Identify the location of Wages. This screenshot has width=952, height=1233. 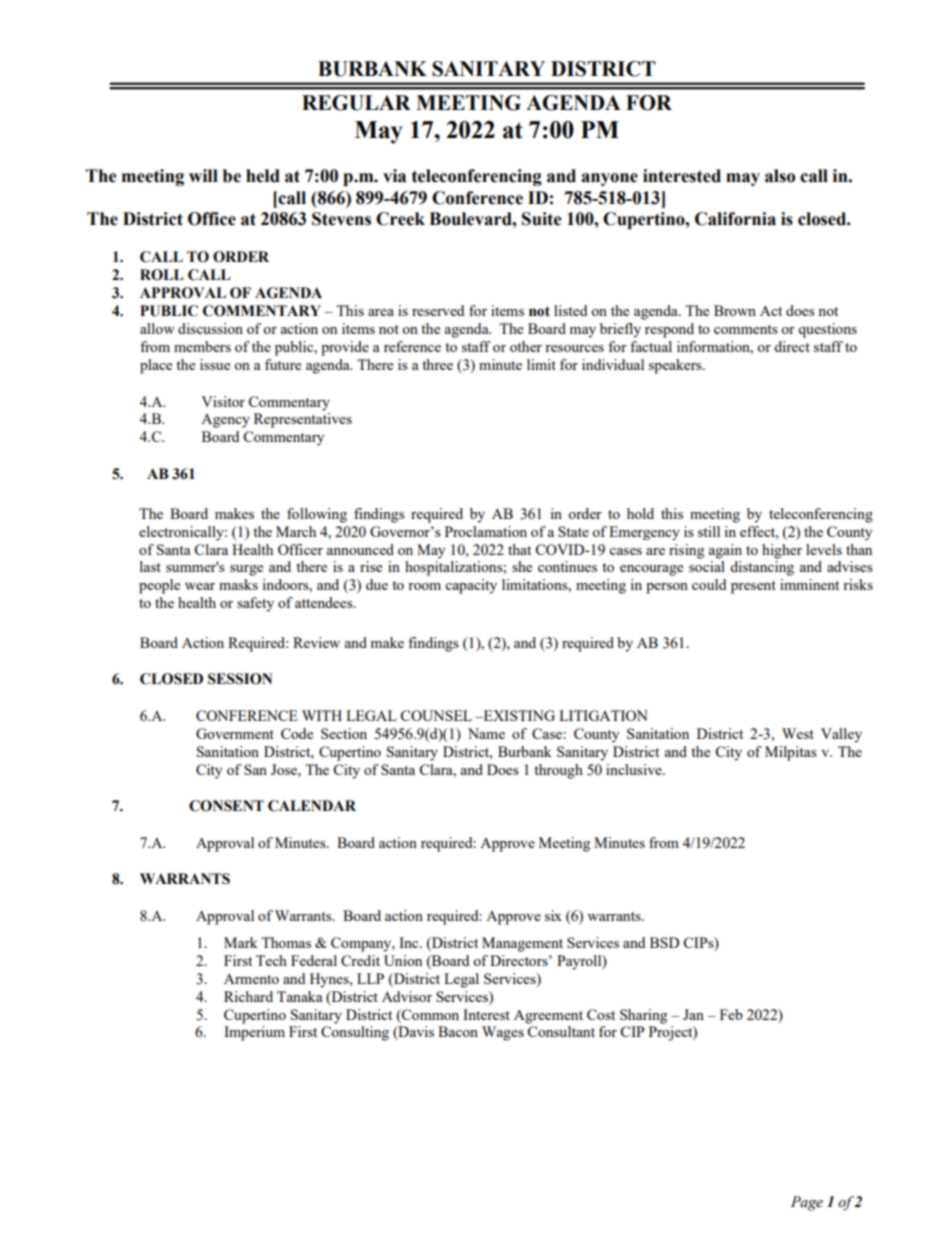
(503, 1033).
